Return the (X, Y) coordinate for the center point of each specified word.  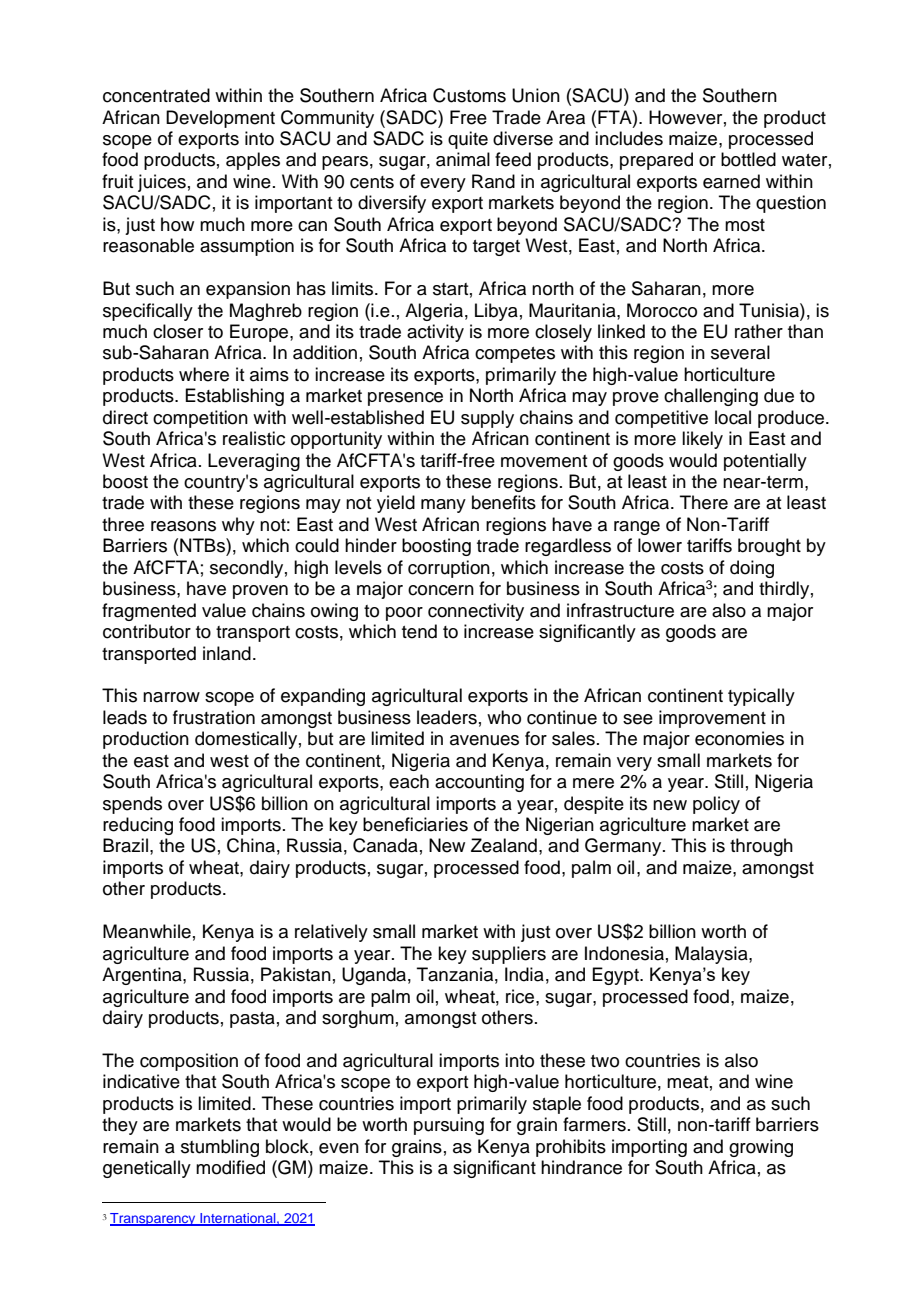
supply (487, 419)
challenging (711, 397)
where (204, 374)
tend (419, 631)
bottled (748, 159)
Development (220, 119)
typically (761, 697)
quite (468, 140)
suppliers (509, 955)
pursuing (449, 1126)
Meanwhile (147, 931)
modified (230, 1167)
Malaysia (712, 955)
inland (227, 653)
